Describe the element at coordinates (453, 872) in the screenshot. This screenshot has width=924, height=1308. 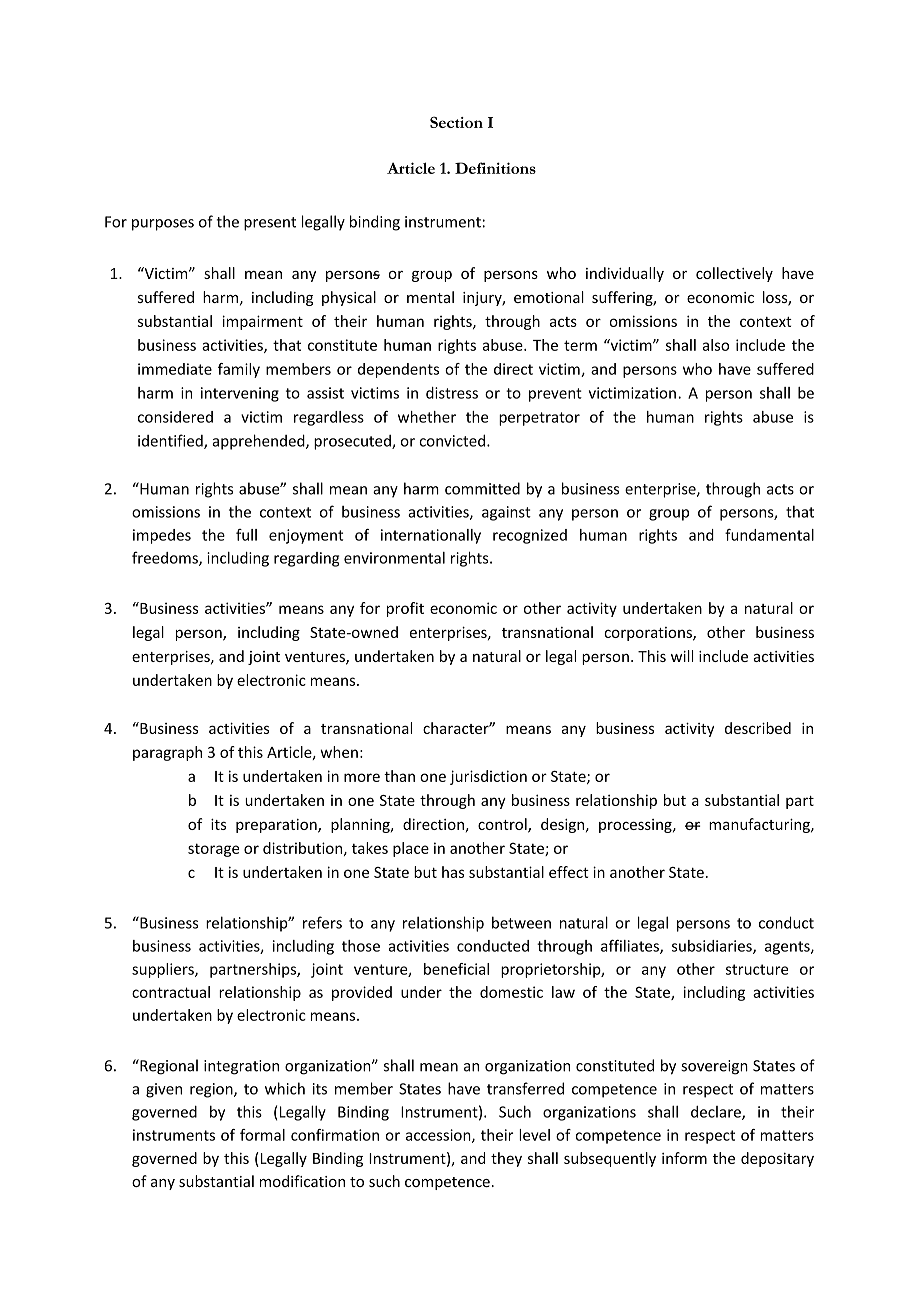
I see `has` at that location.
